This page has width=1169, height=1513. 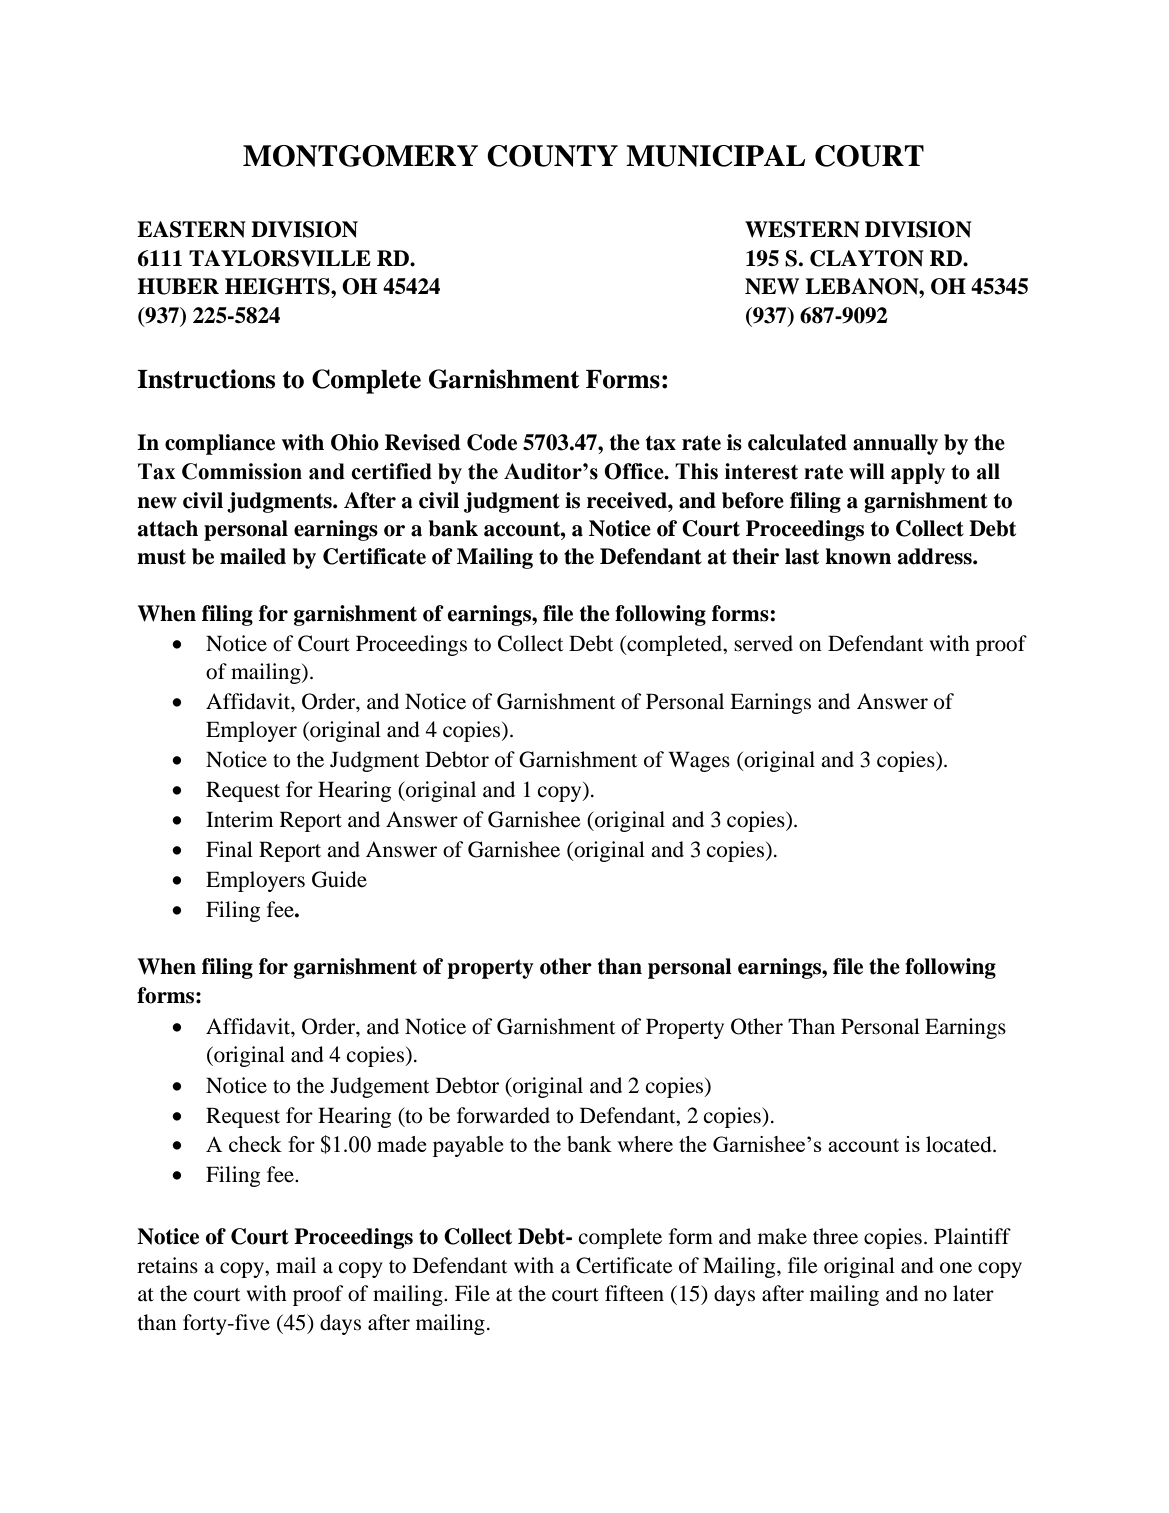 I want to click on Guide, so click(x=339, y=879).
